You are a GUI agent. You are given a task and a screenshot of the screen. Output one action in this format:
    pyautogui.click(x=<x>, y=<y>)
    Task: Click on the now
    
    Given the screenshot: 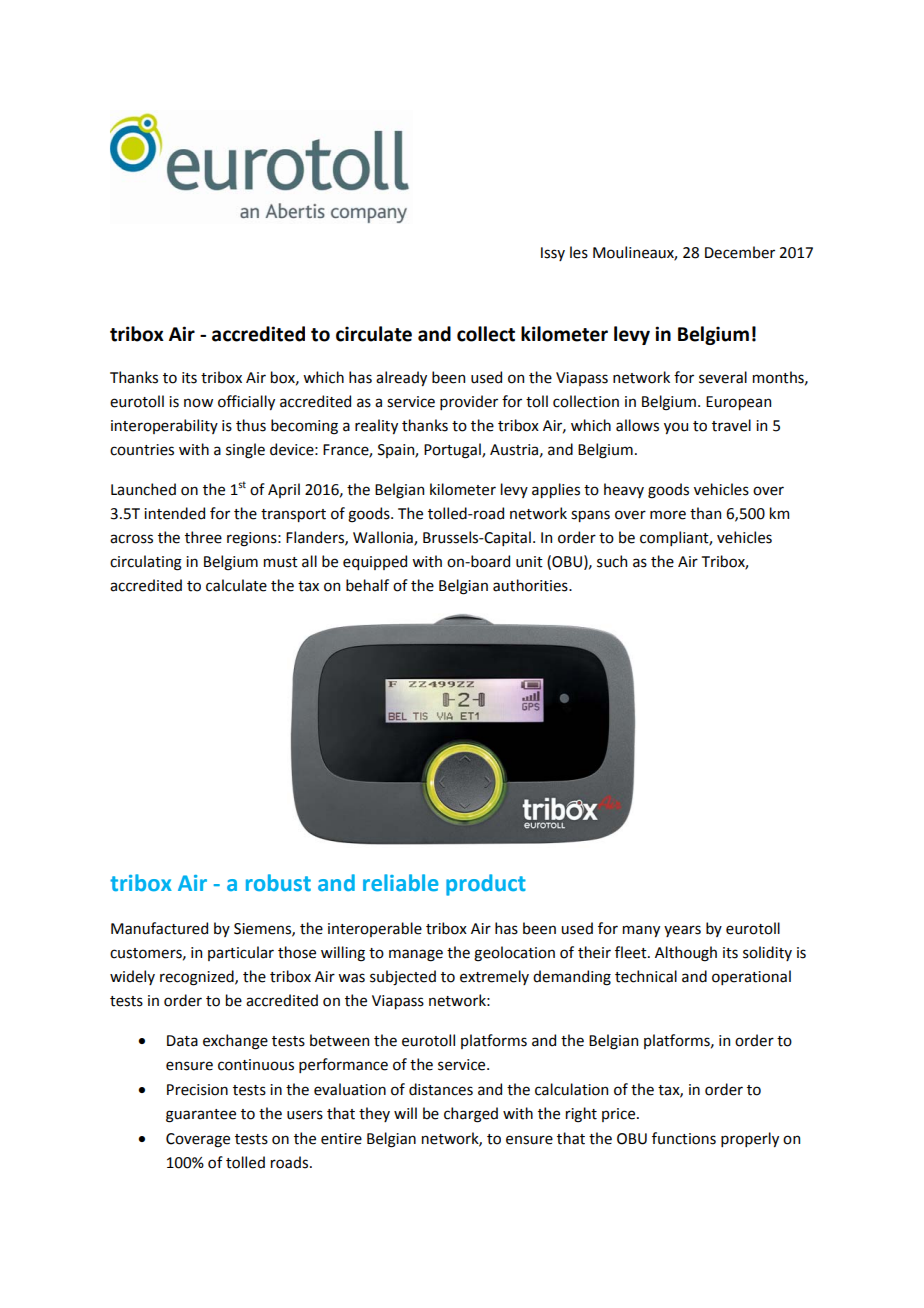 What is the action you would take?
    pyautogui.click(x=198, y=403)
